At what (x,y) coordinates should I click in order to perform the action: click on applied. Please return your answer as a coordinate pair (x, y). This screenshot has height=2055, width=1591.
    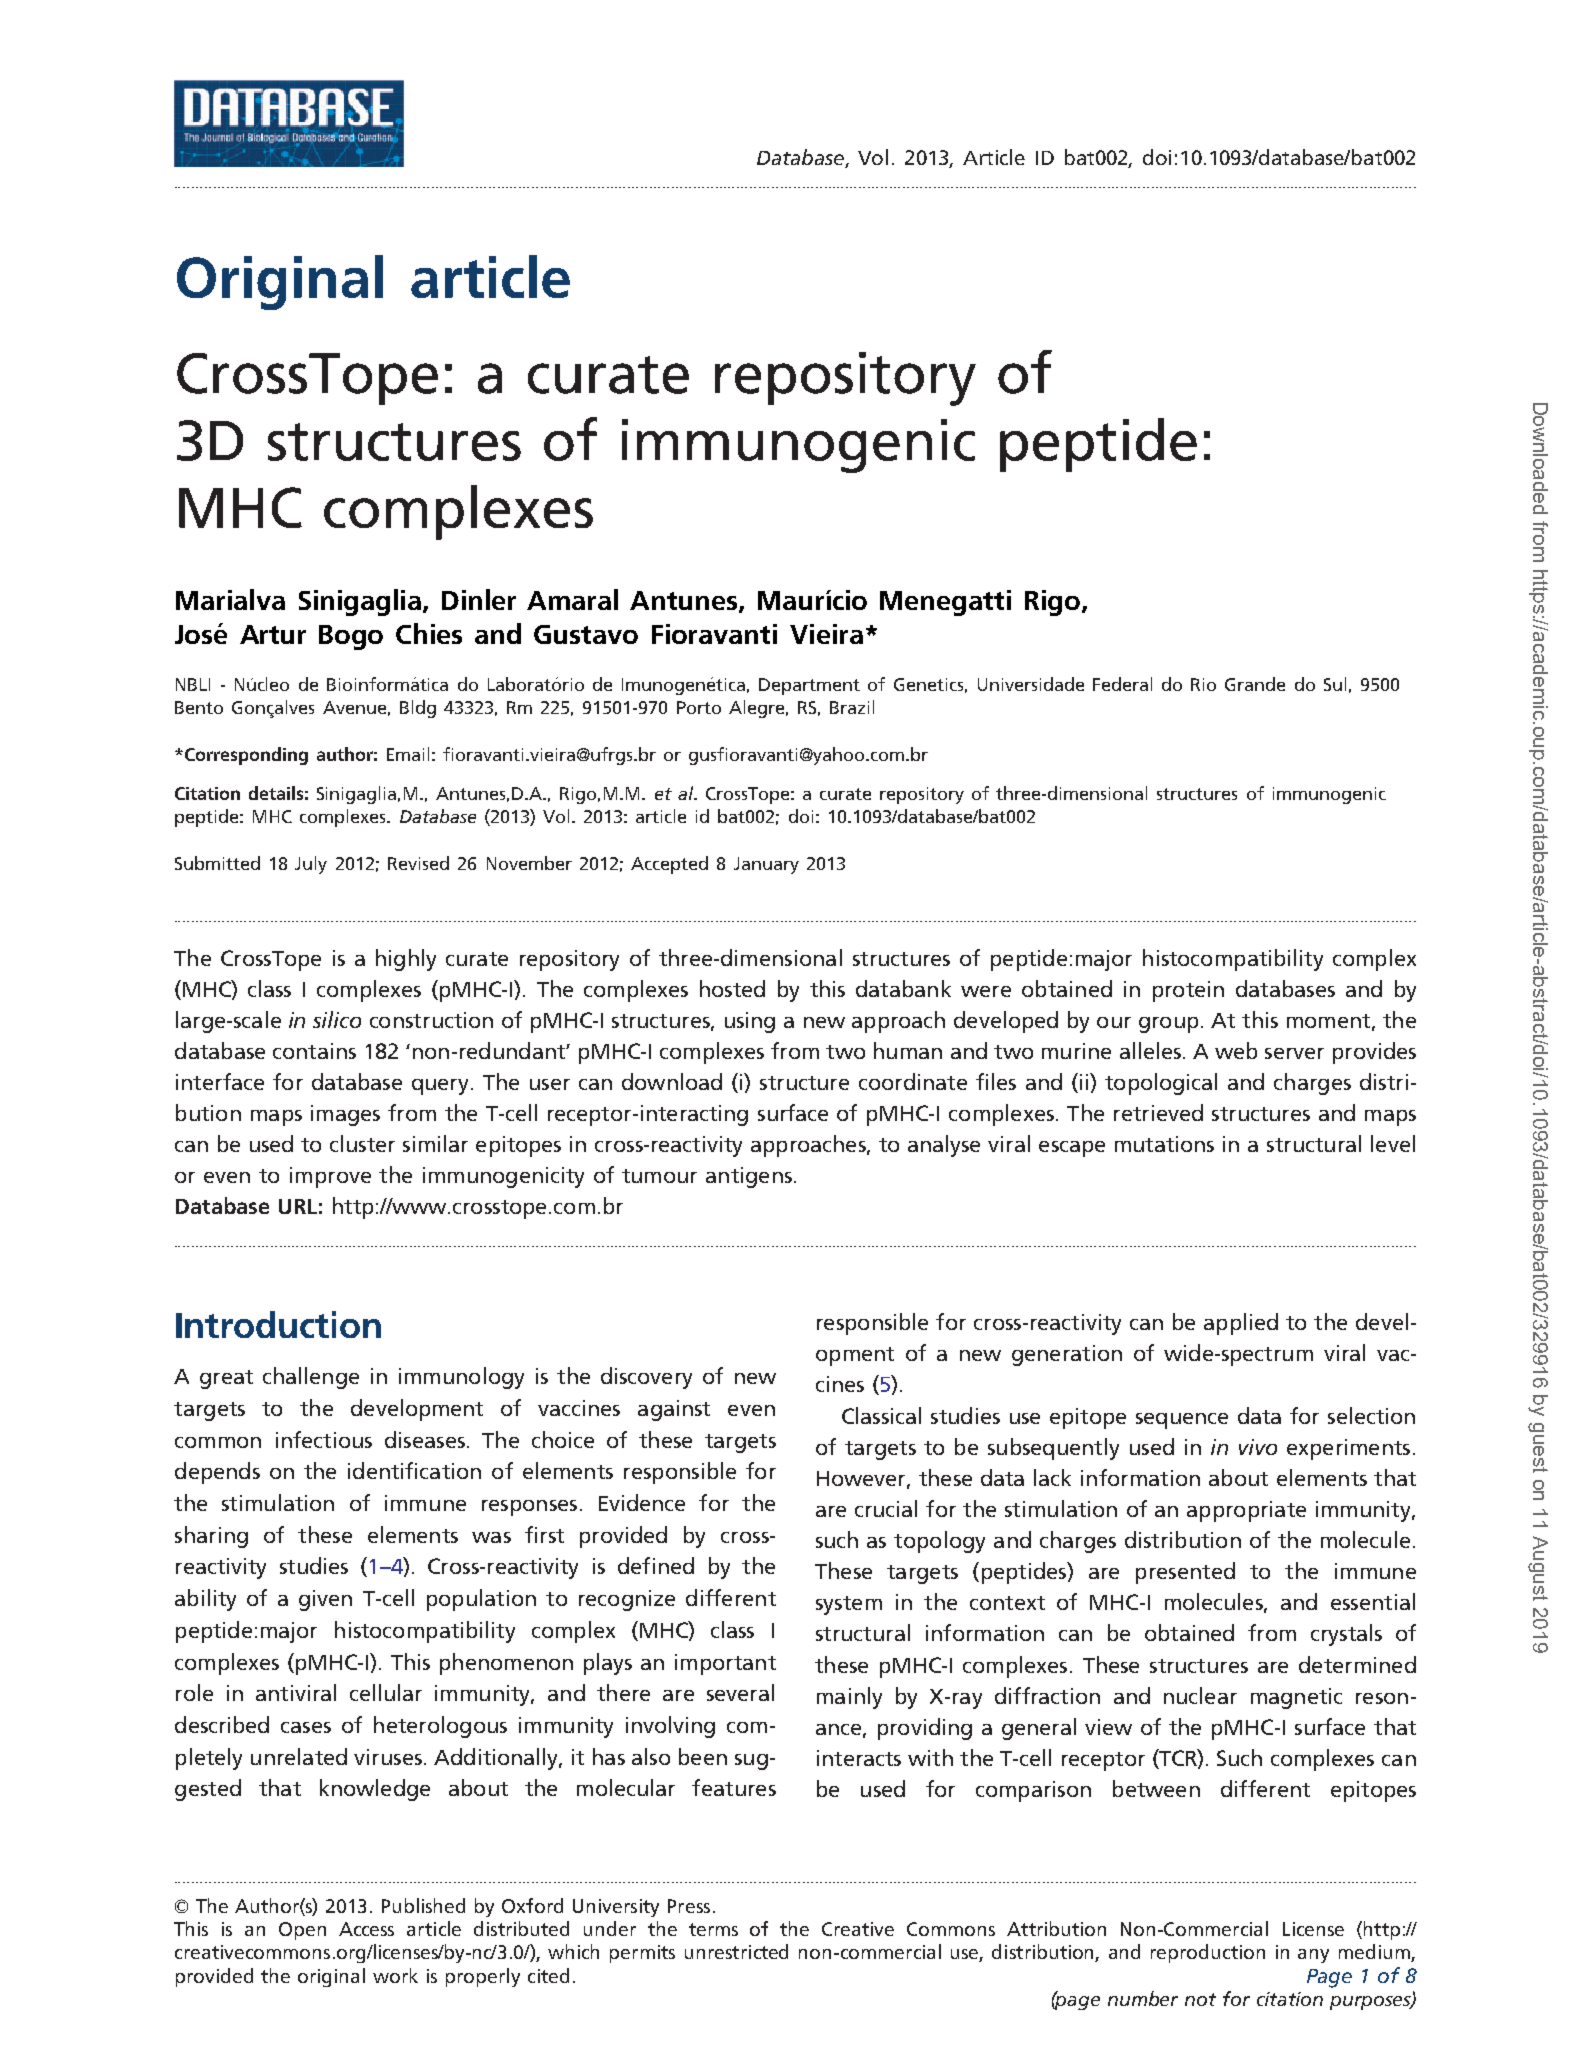
    Looking at the image, I should click on (1241, 1324).
